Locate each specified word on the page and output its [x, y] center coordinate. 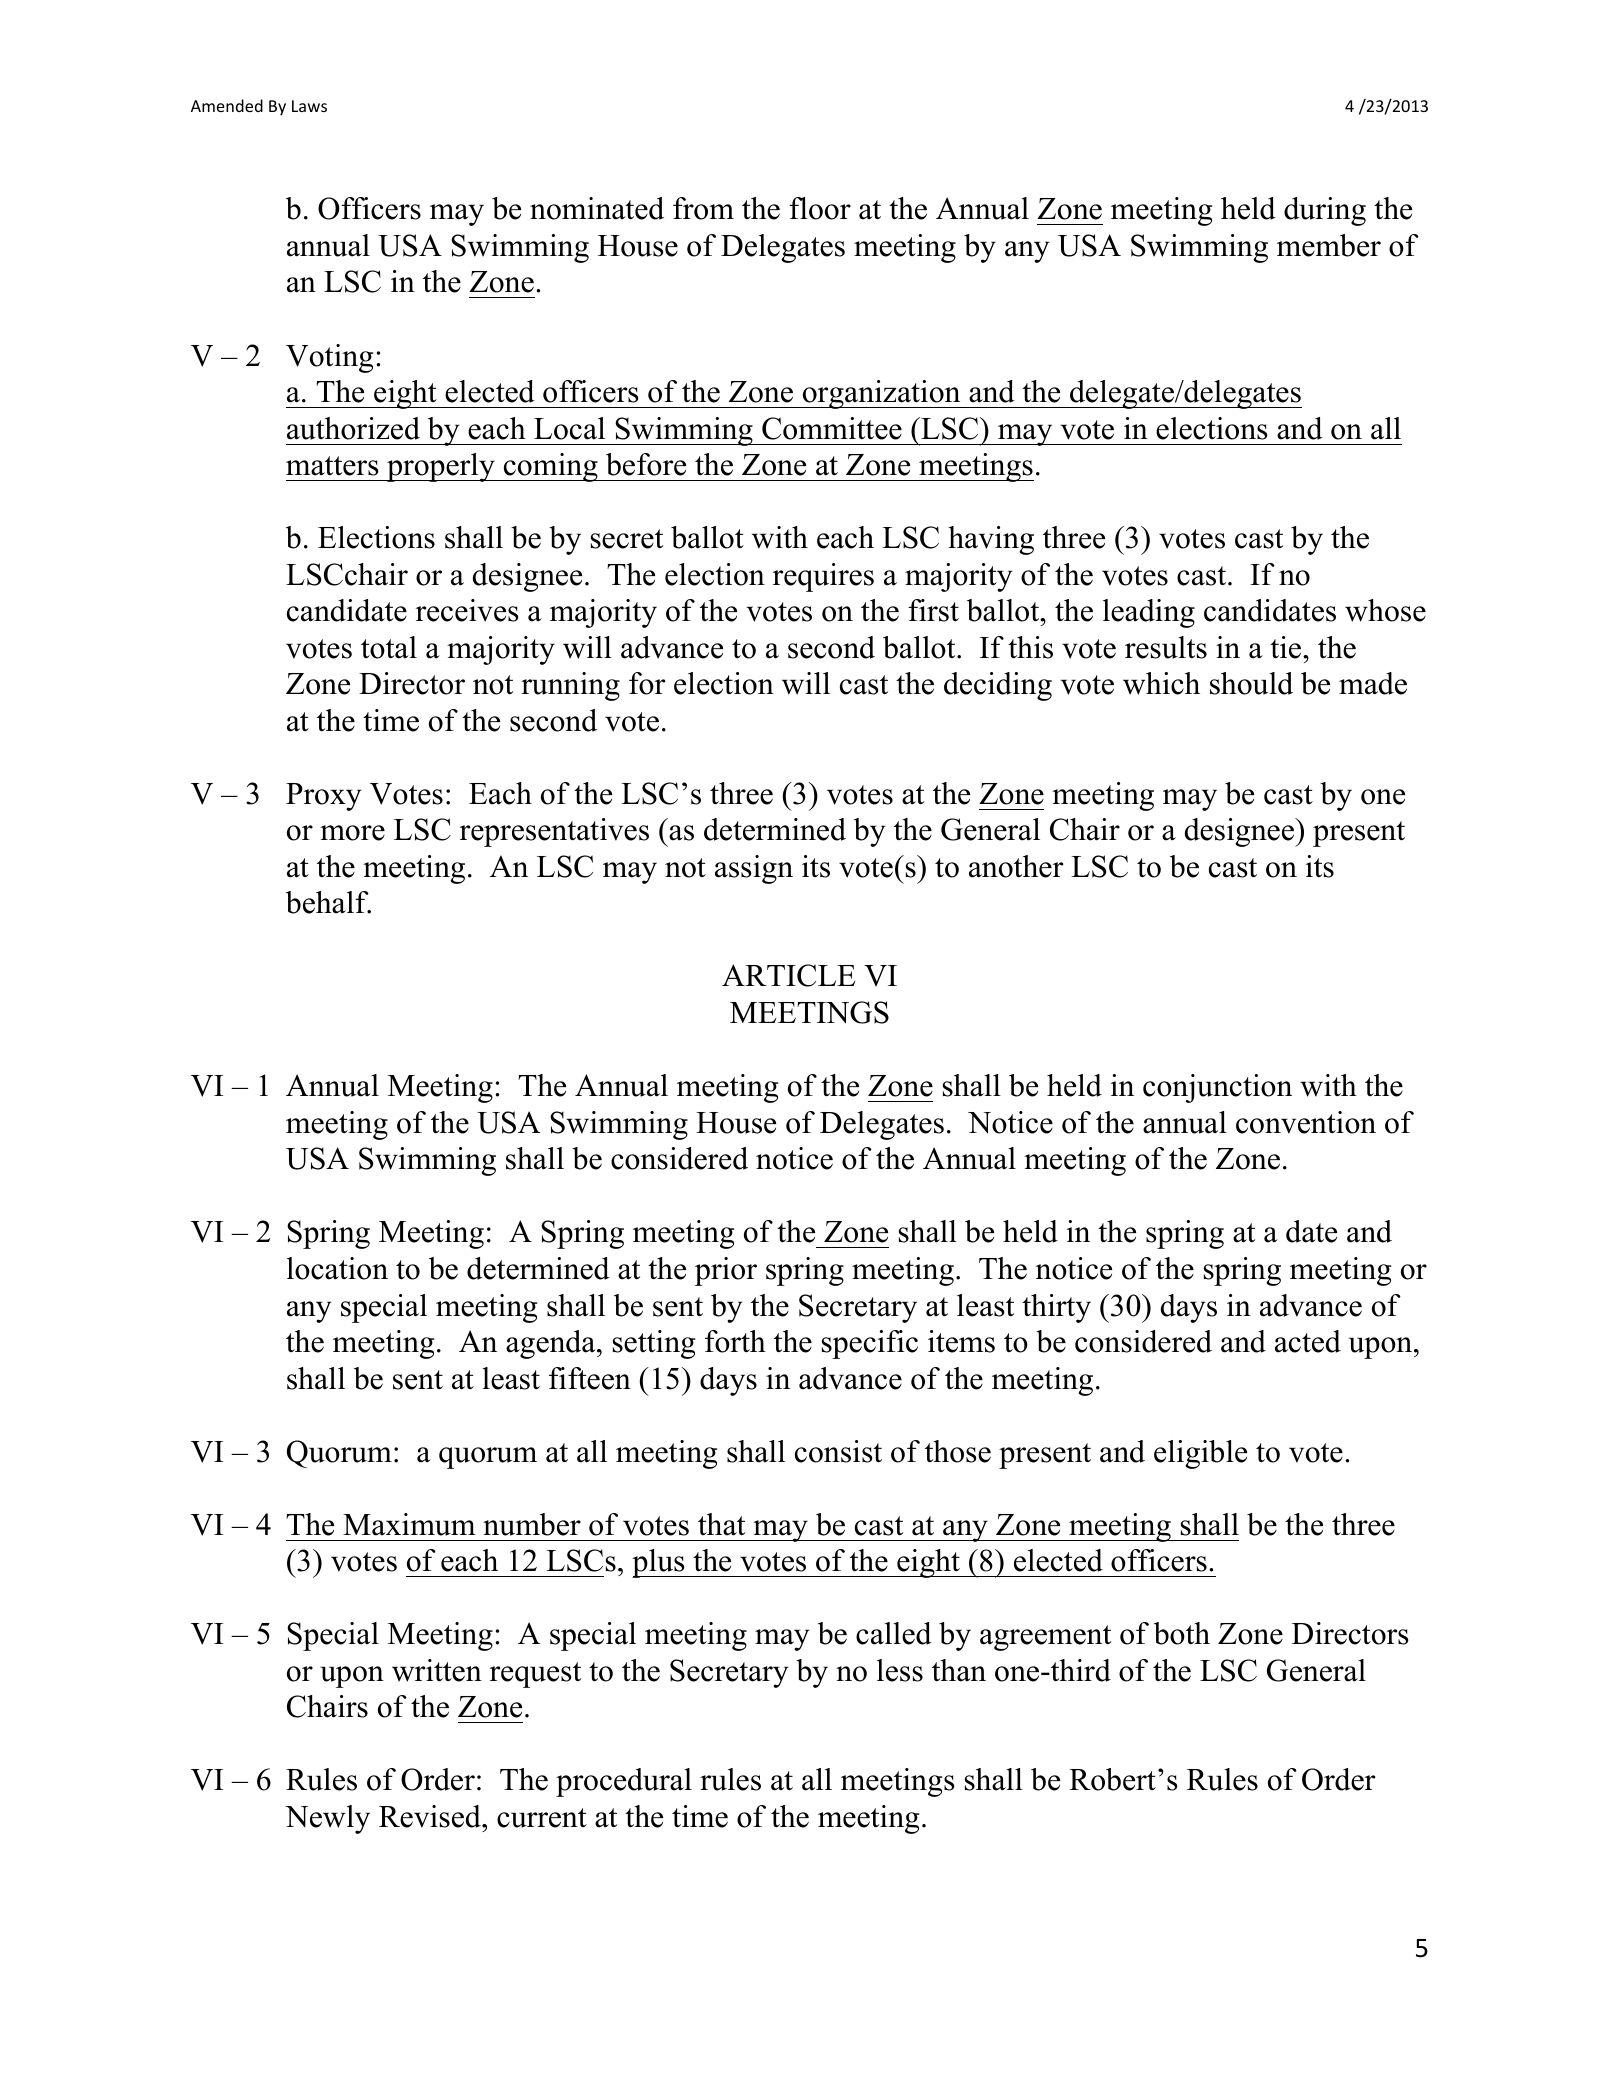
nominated [597, 208]
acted [1308, 1341]
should [1251, 683]
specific [870, 1344]
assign [754, 869]
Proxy [323, 797]
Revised [431, 1816]
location [337, 1268]
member [1329, 245]
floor [820, 208]
